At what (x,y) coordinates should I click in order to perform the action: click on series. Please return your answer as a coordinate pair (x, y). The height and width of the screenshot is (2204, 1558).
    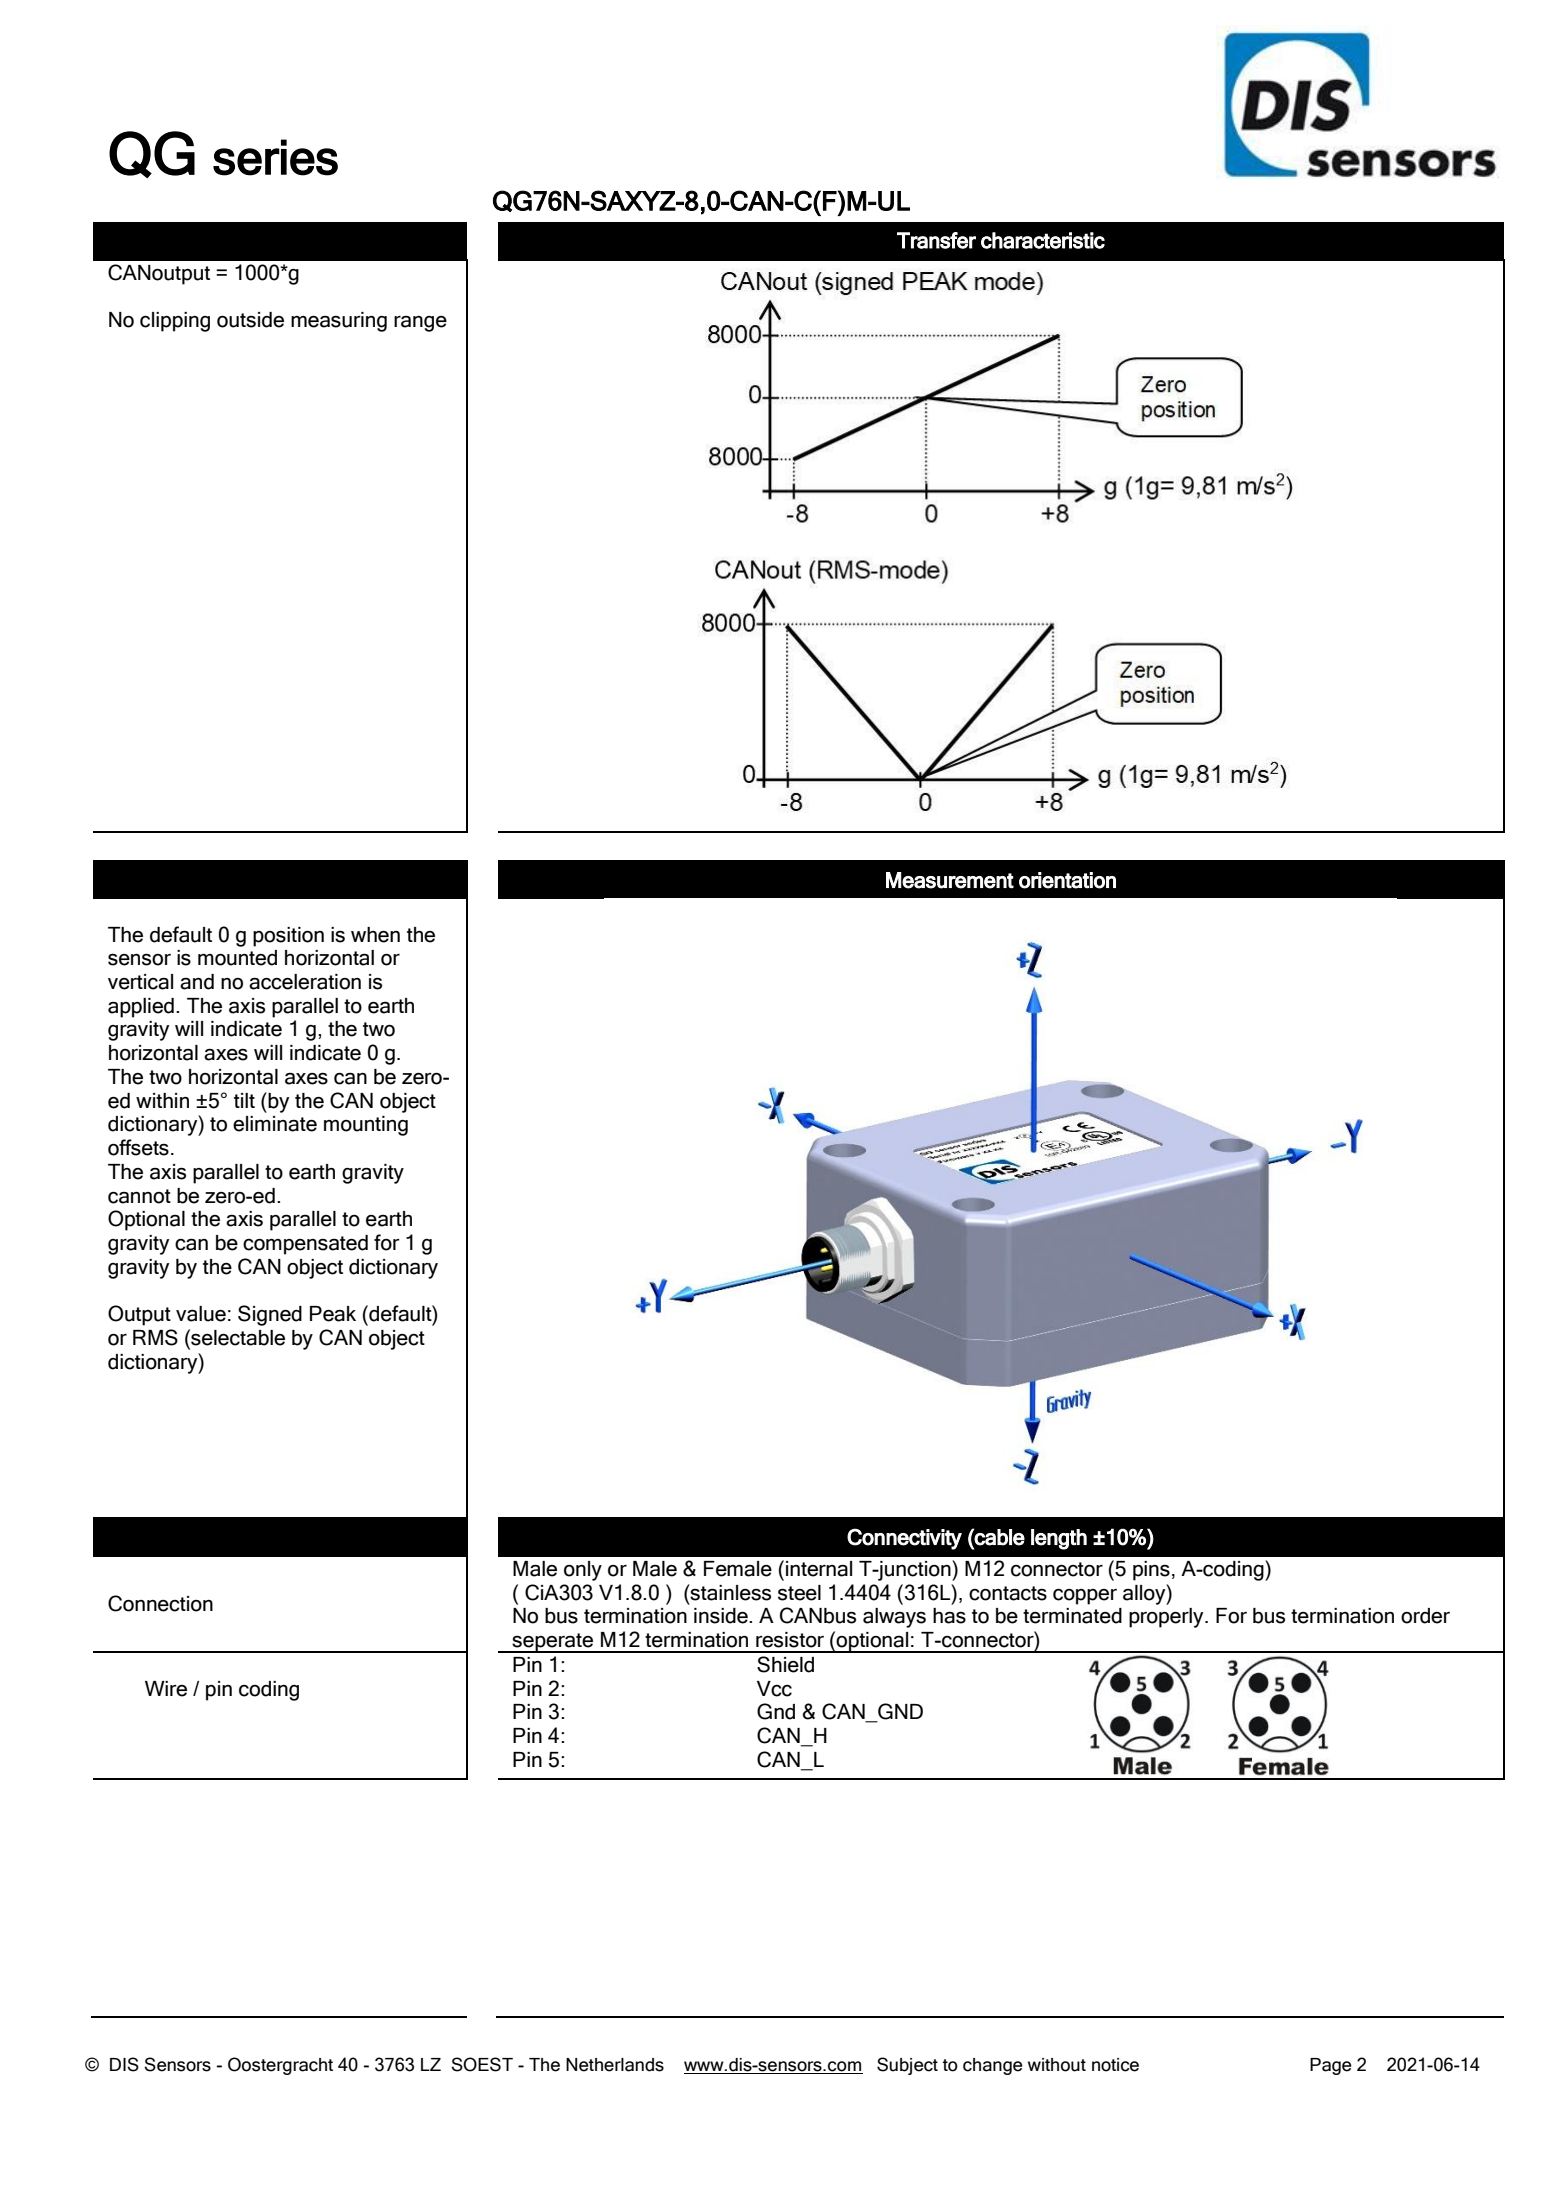
    Looking at the image, I should click on (275, 157).
